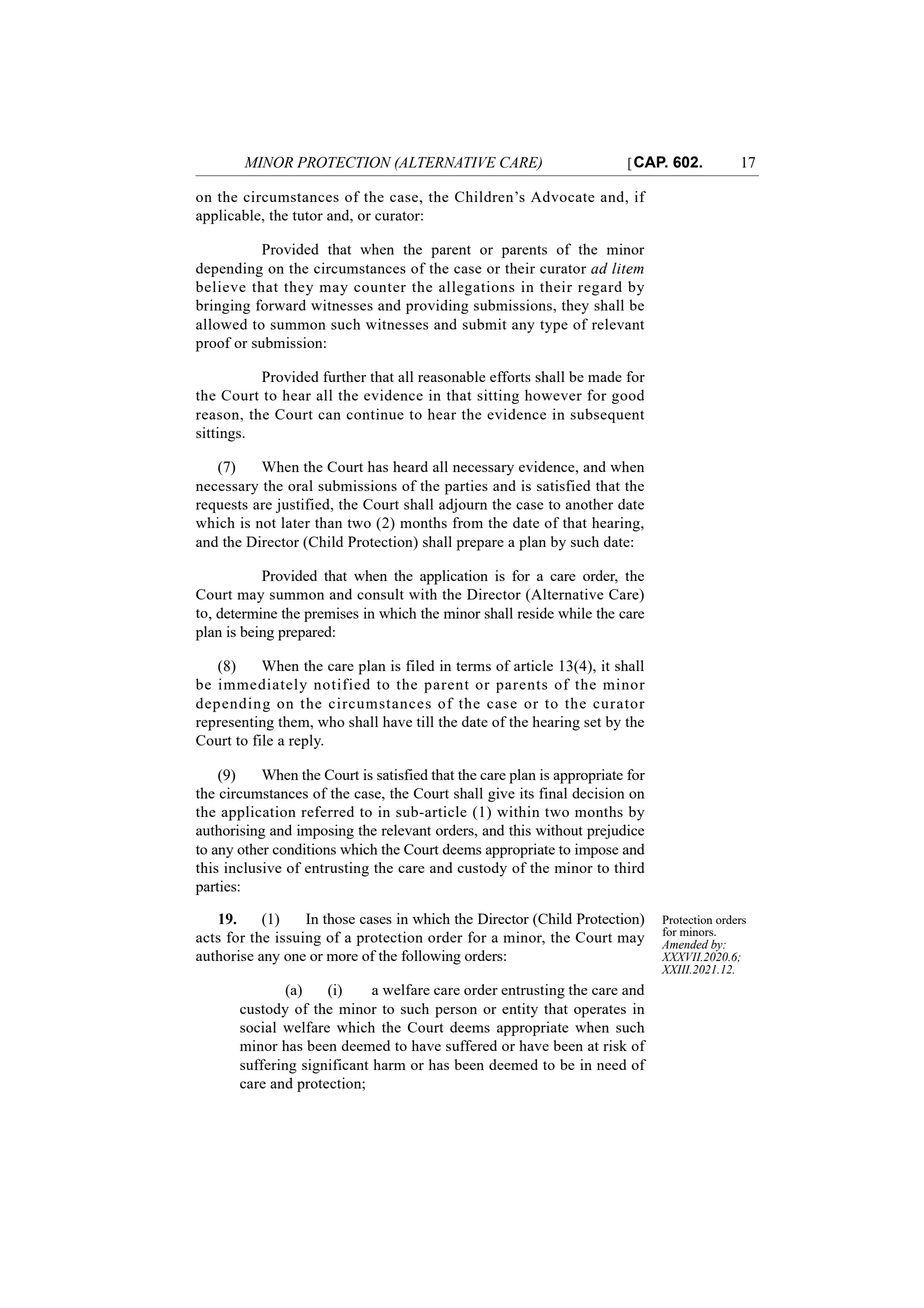  Describe the element at coordinates (258, 1027) in the screenshot. I see `social` at that location.
